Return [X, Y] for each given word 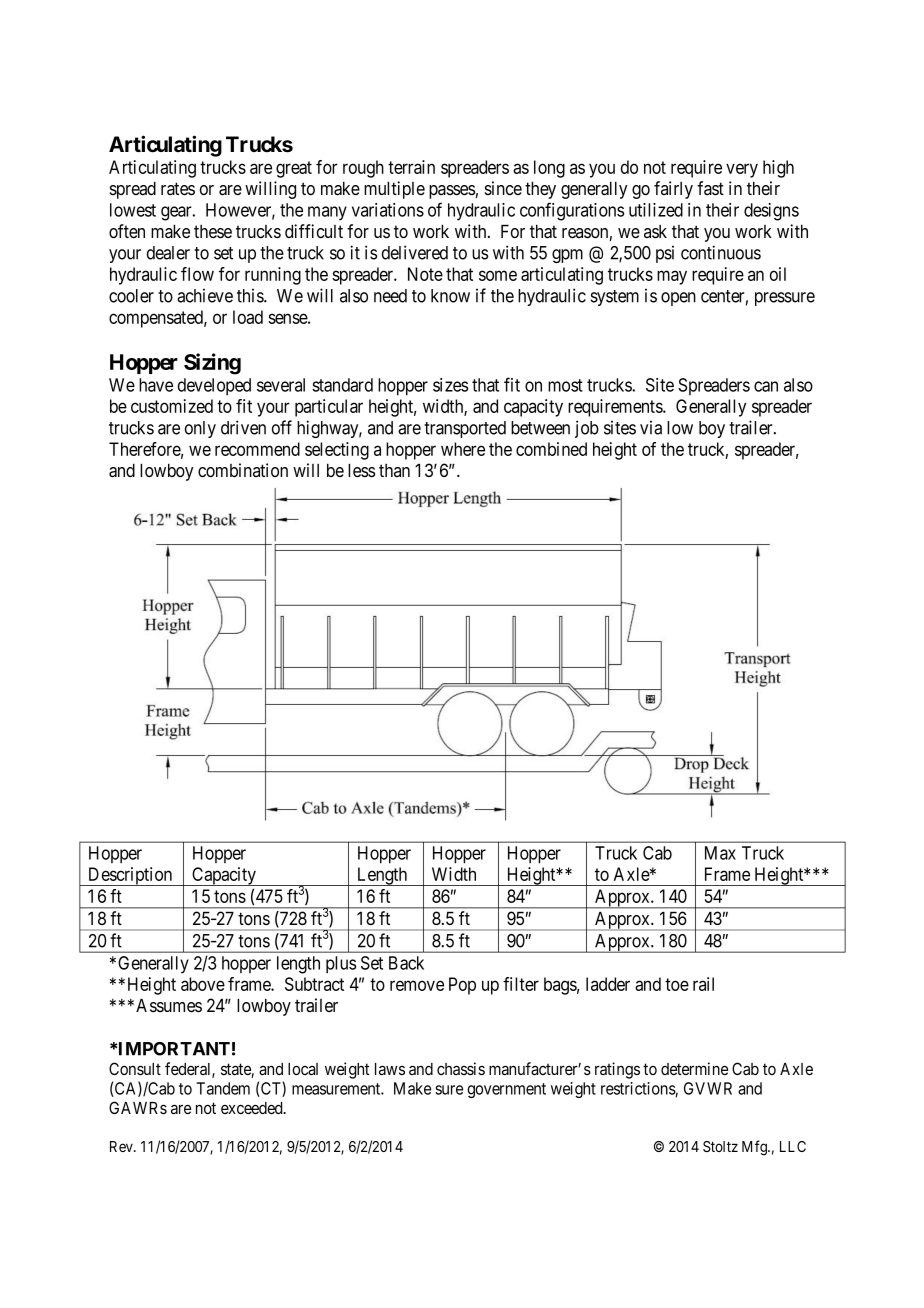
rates [178, 189]
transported [465, 429]
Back [406, 963]
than [394, 470]
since [503, 188]
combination [243, 470]
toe [677, 984]
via [651, 427]
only [200, 429]
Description [130, 876]
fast [710, 188]
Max [720, 853]
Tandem [223, 1088]
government [506, 1090]
